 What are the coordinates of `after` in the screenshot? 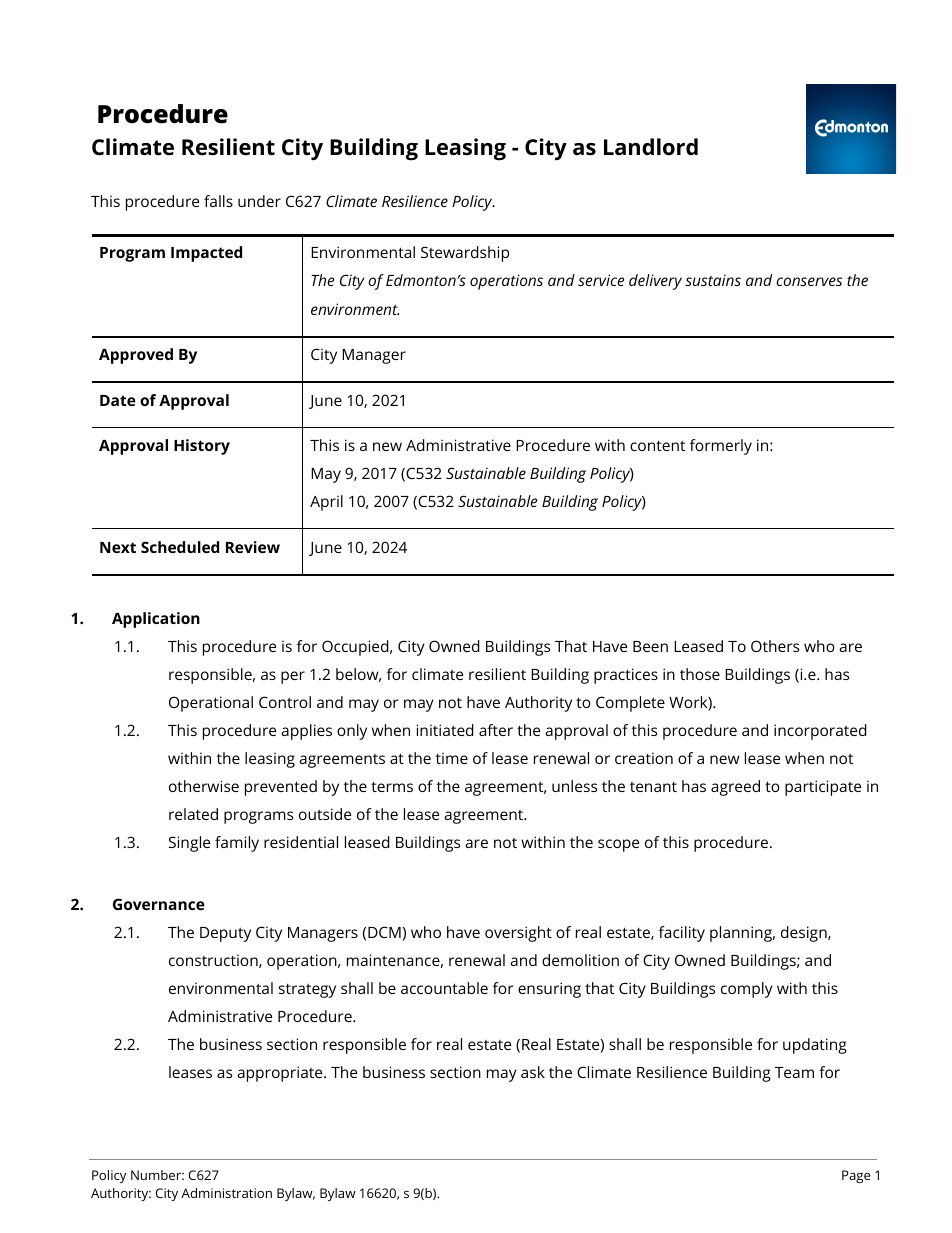 It's located at (496, 730).
